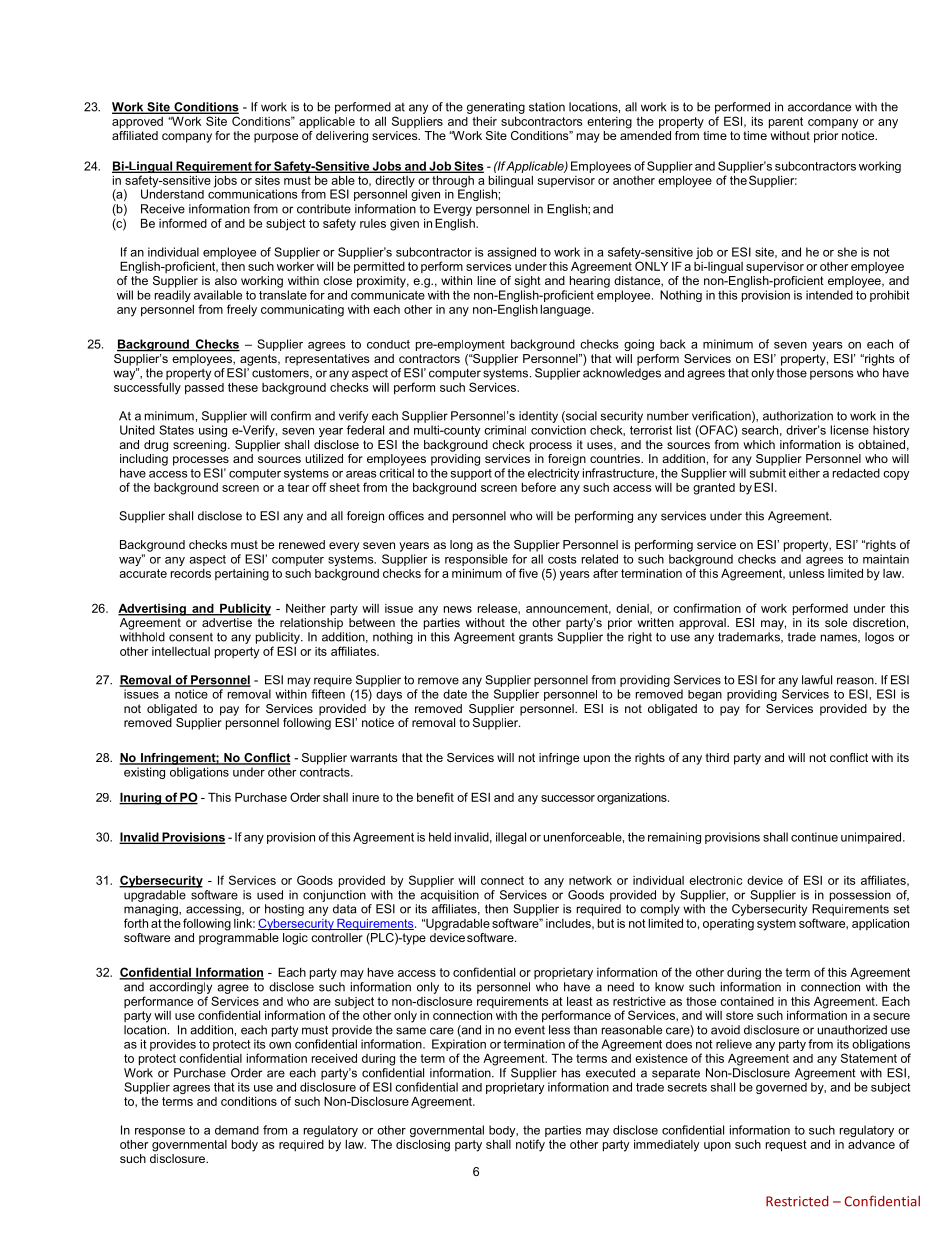 This screenshot has height=1233, width=952. Describe the element at coordinates (449, 896) in the screenshot. I see `acquisition` at that location.
